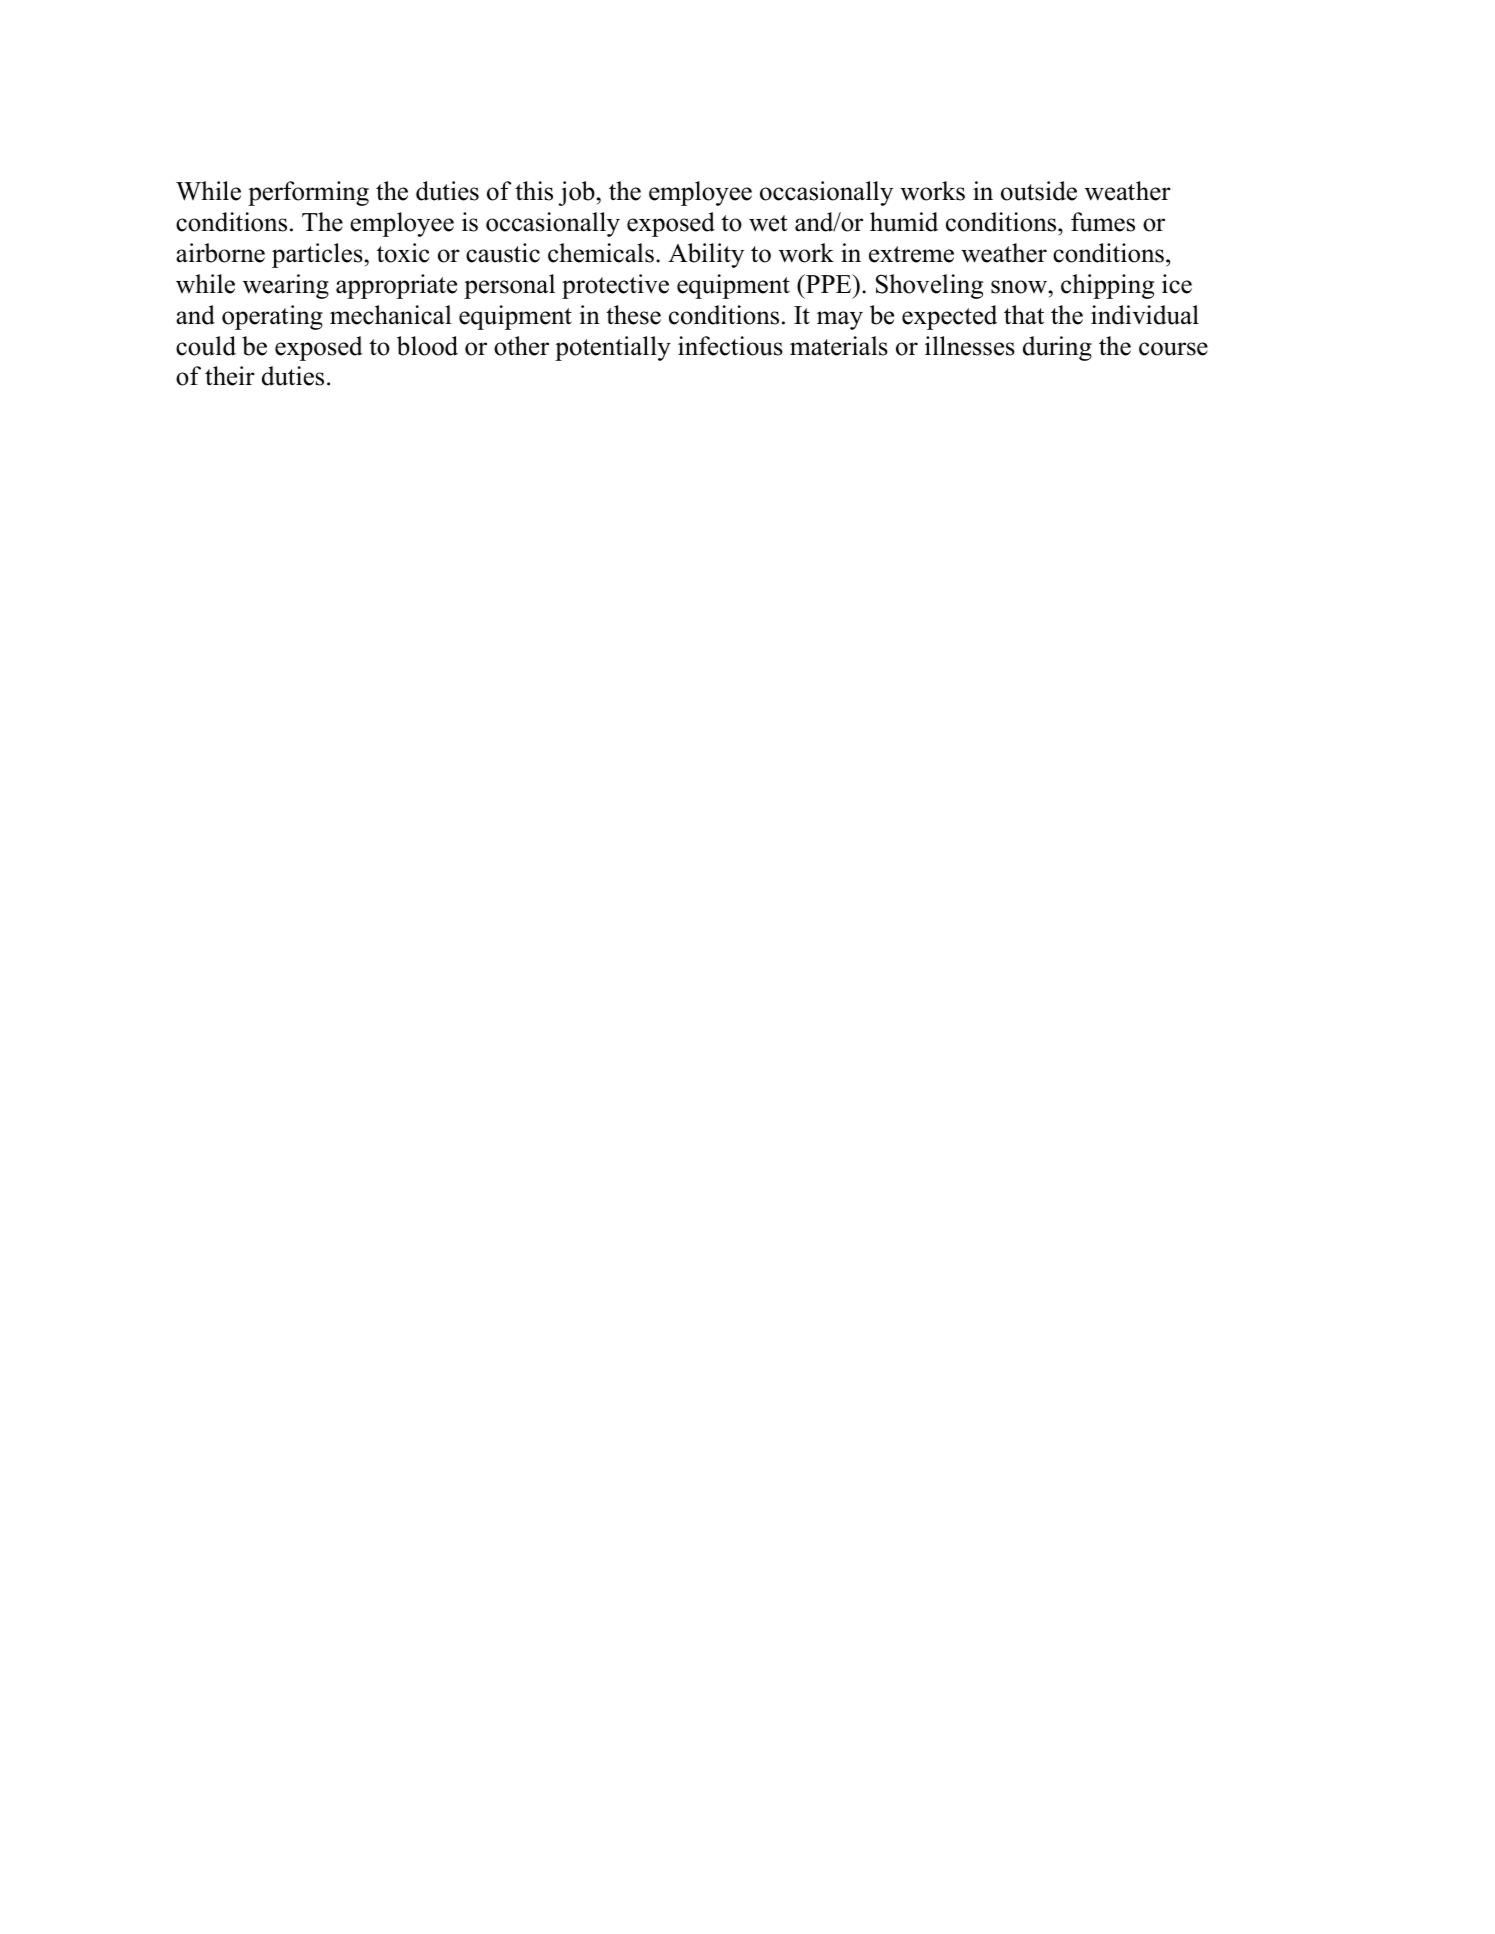 The width and height of the page is (1495, 1934). Describe the element at coordinates (633, 315) in the page. I see `these` at that location.
